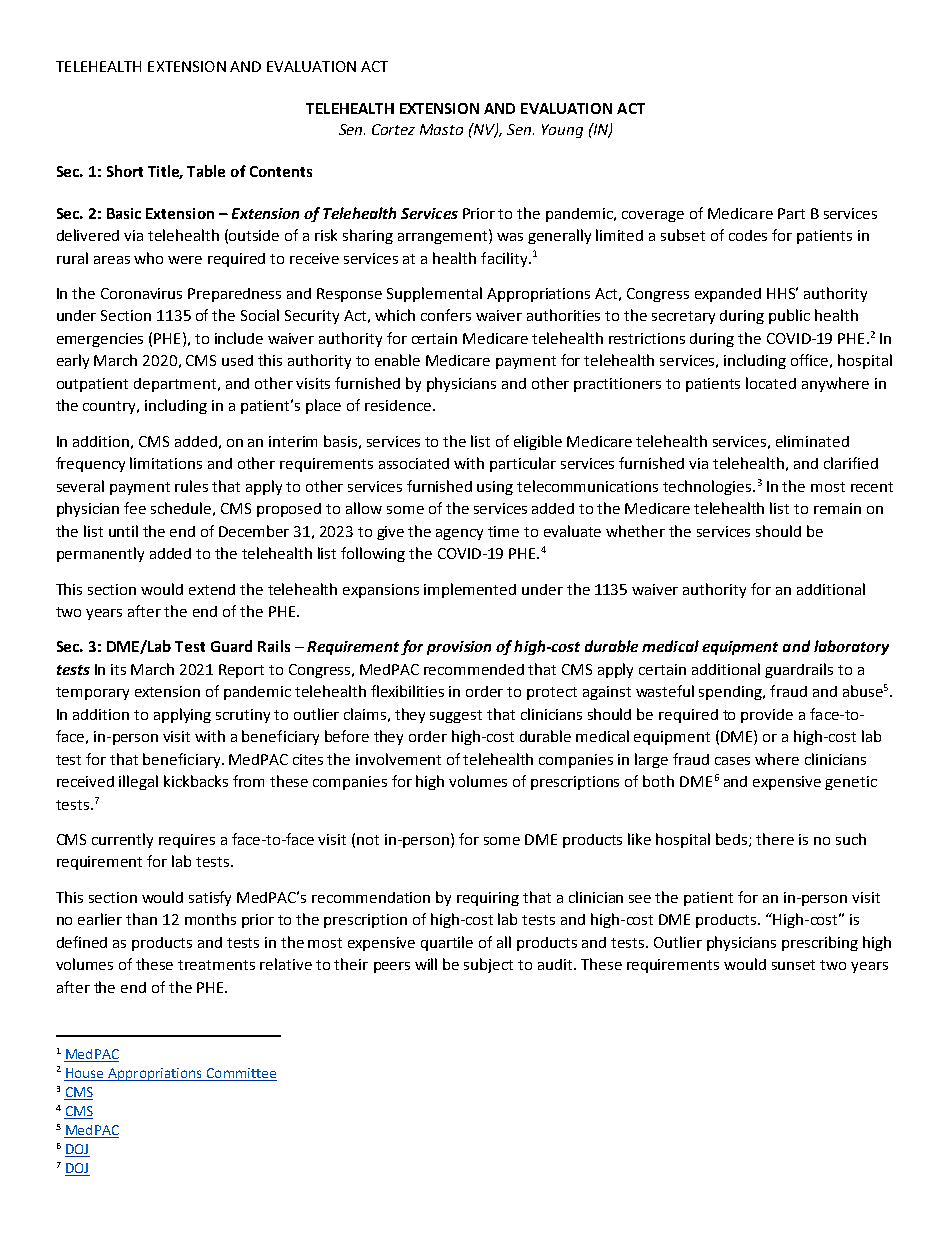 The width and height of the image is (952, 1233). Describe the element at coordinates (414, 463) in the image. I see `associated` at that location.
